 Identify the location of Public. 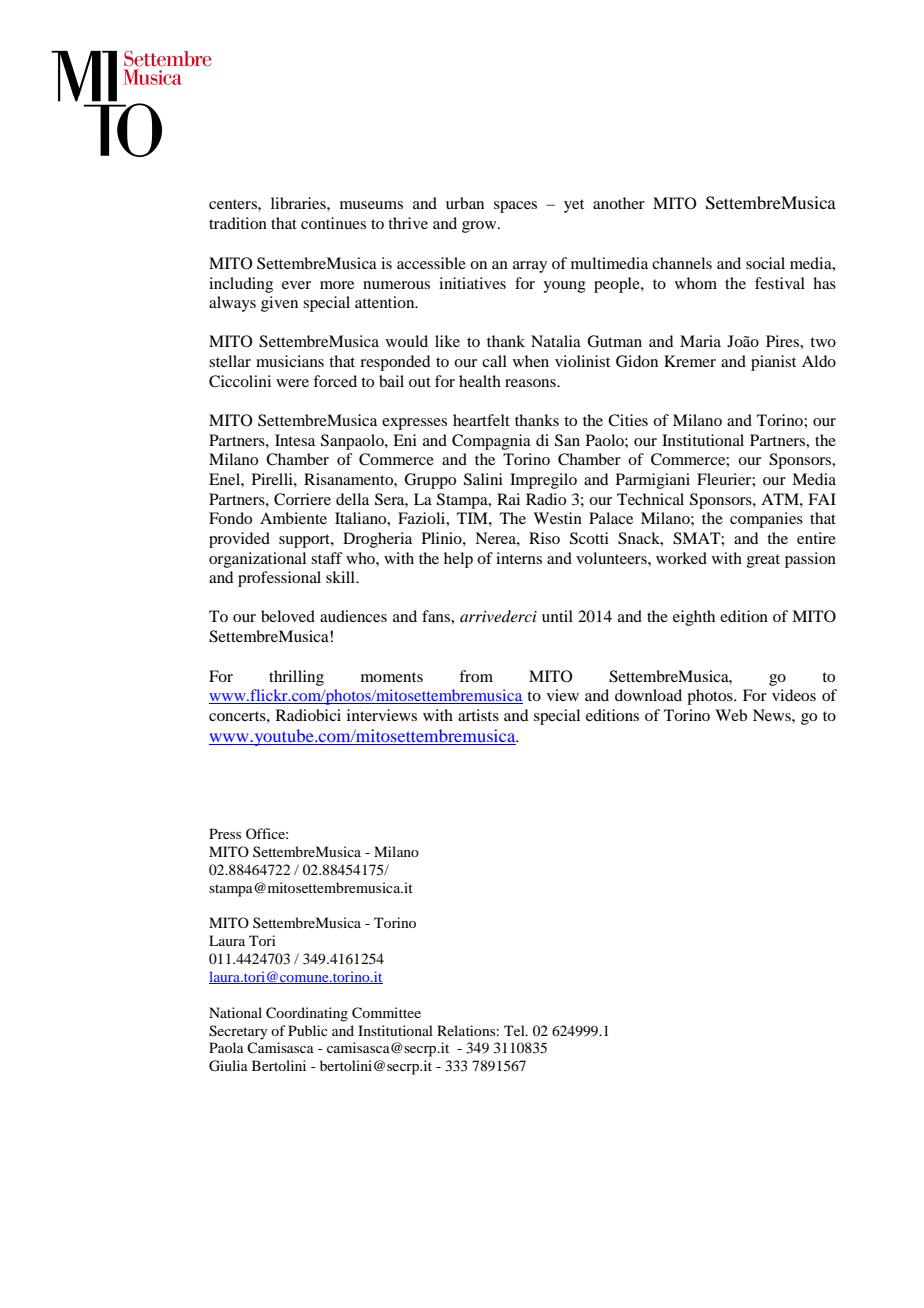
(308, 1030).
